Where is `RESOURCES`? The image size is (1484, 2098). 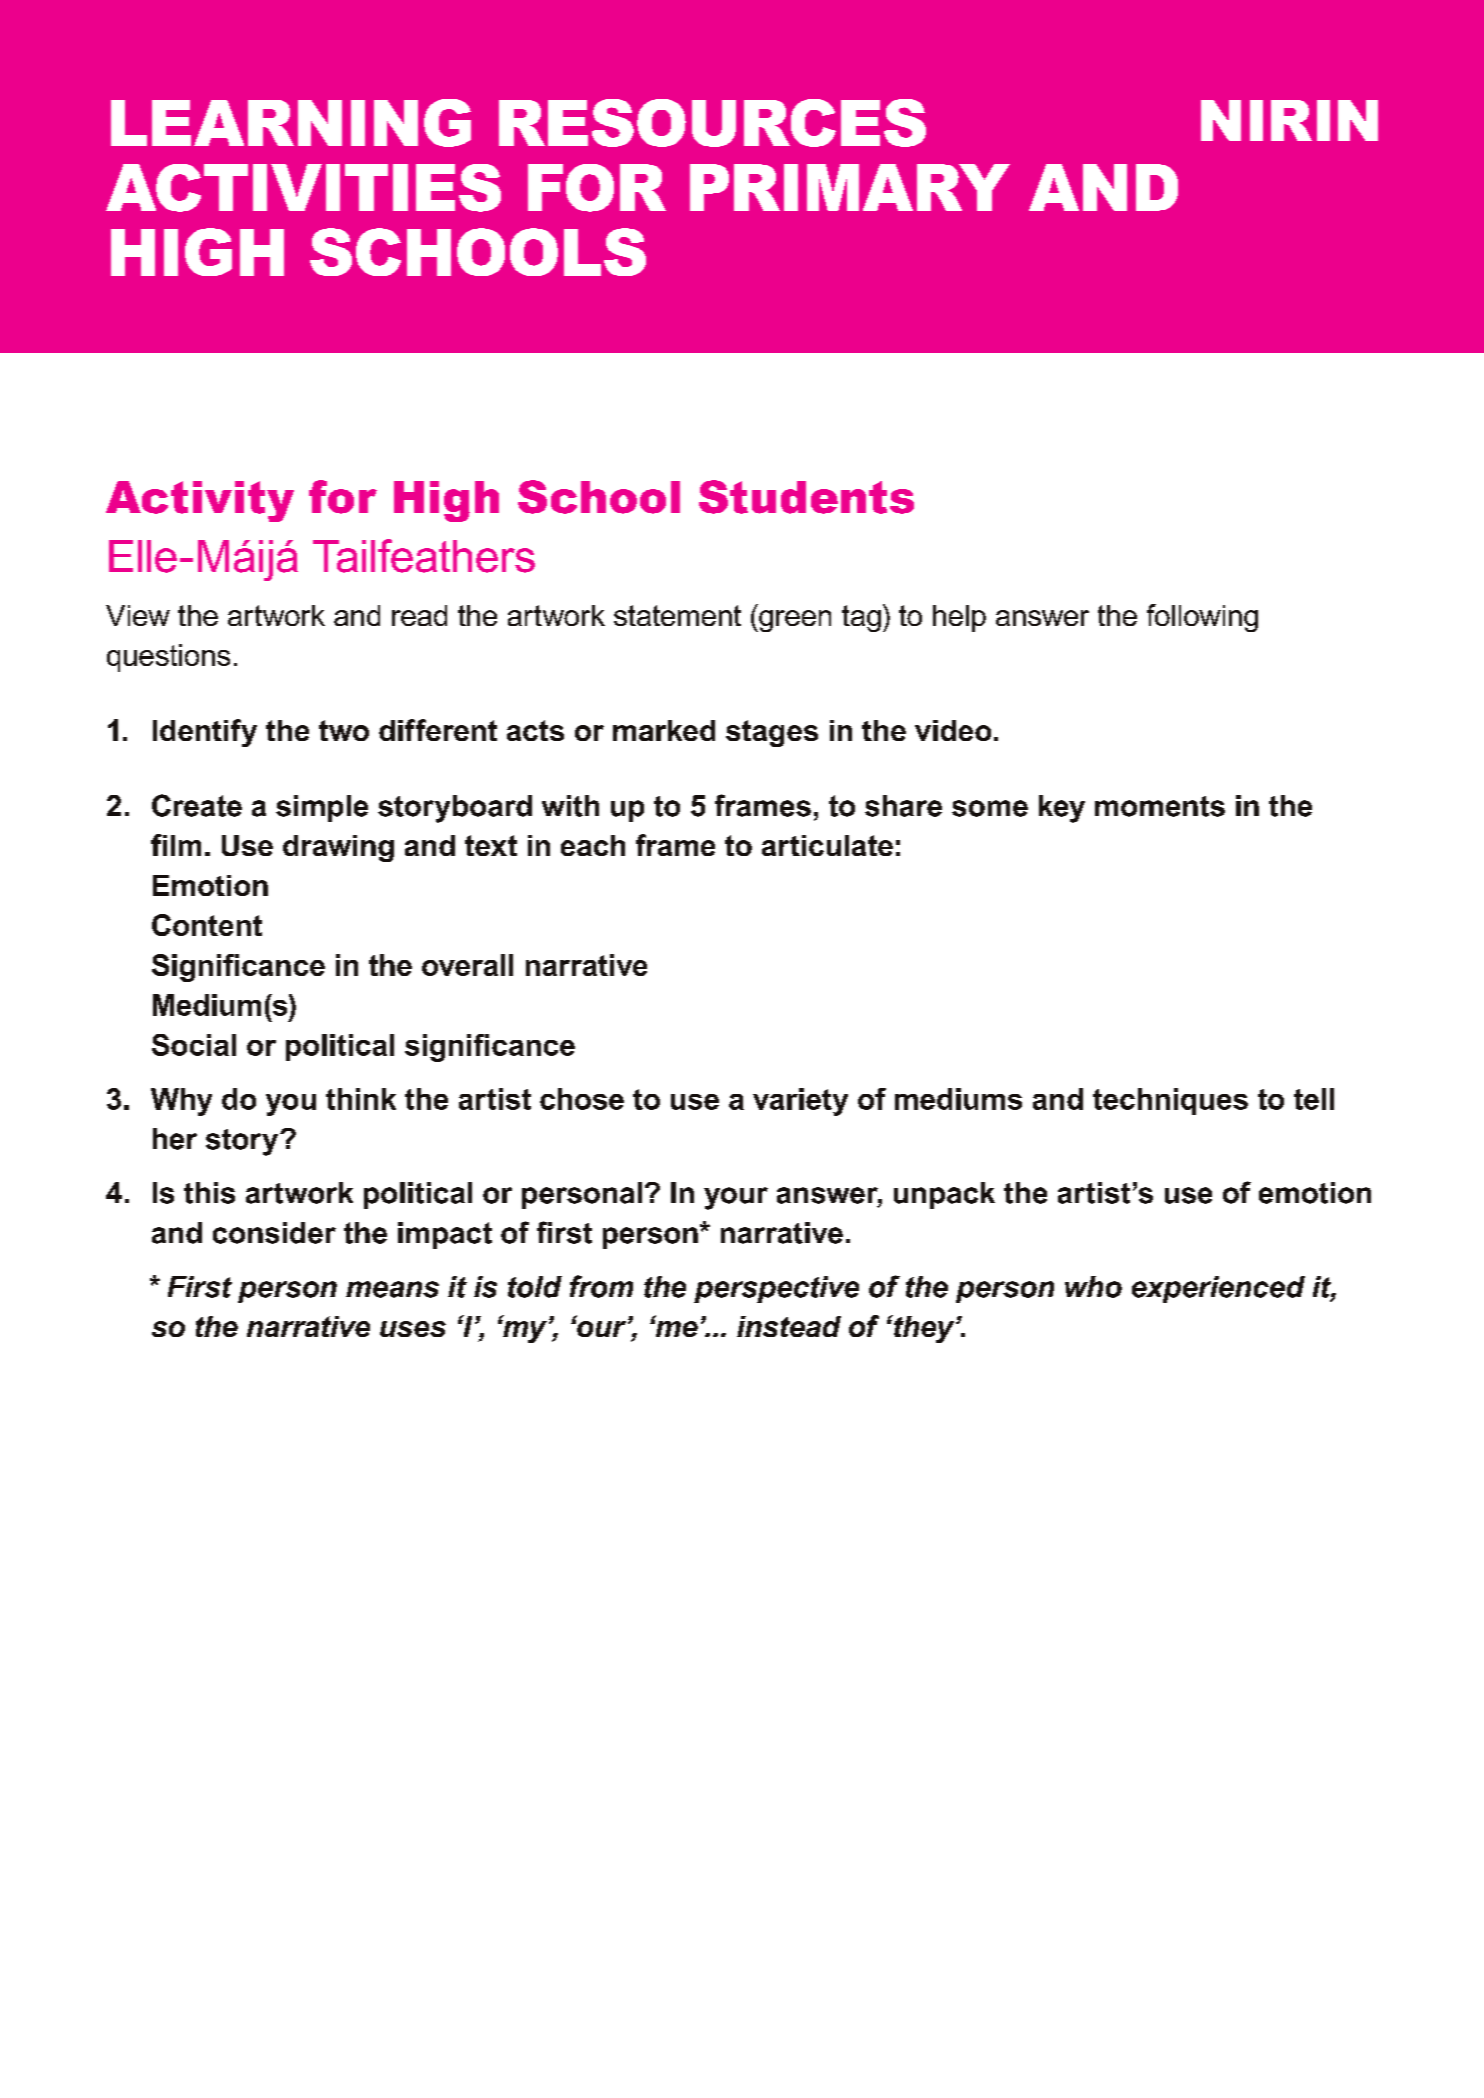
RESOURCES is located at coordinates (712, 123).
